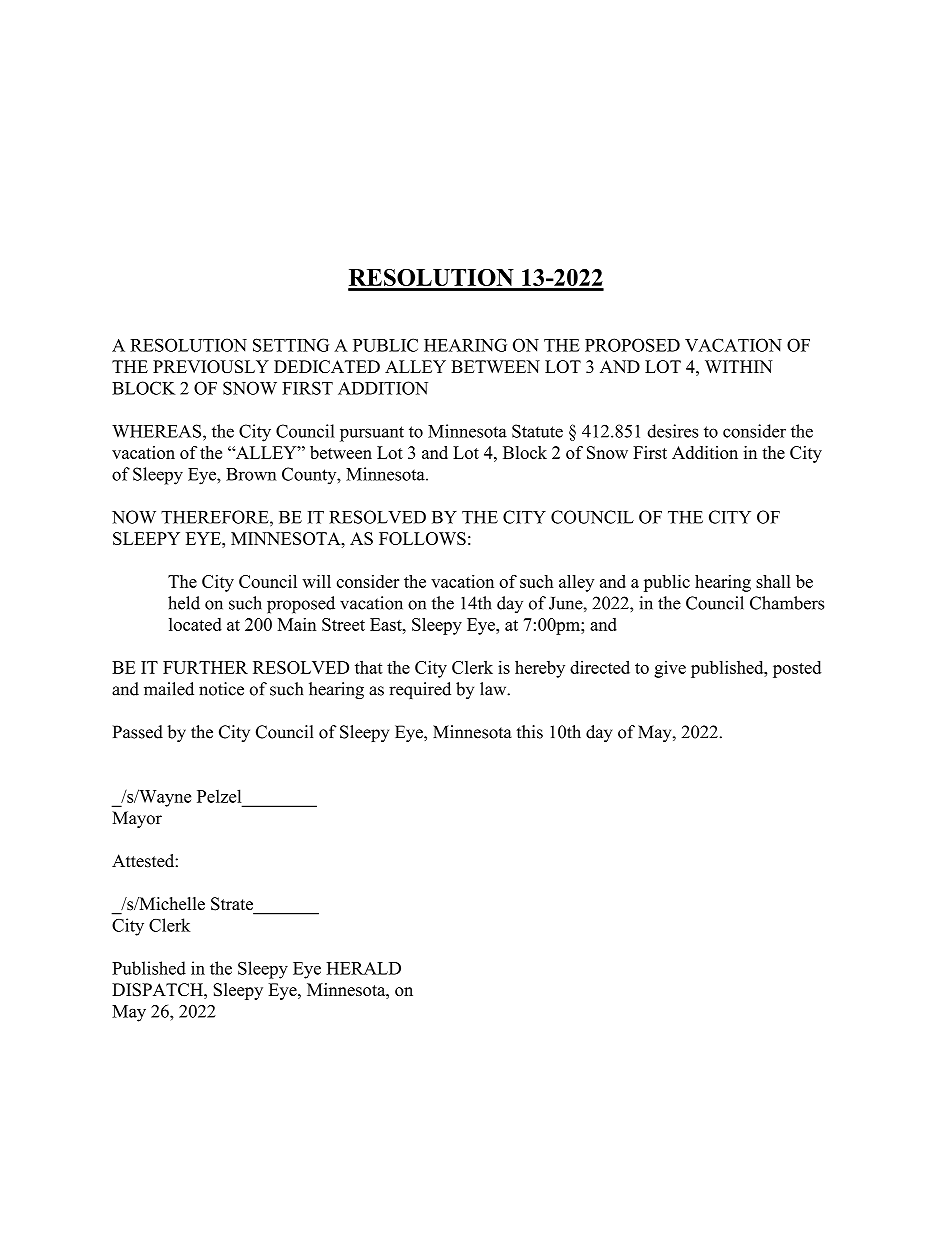  I want to click on give, so click(670, 669).
